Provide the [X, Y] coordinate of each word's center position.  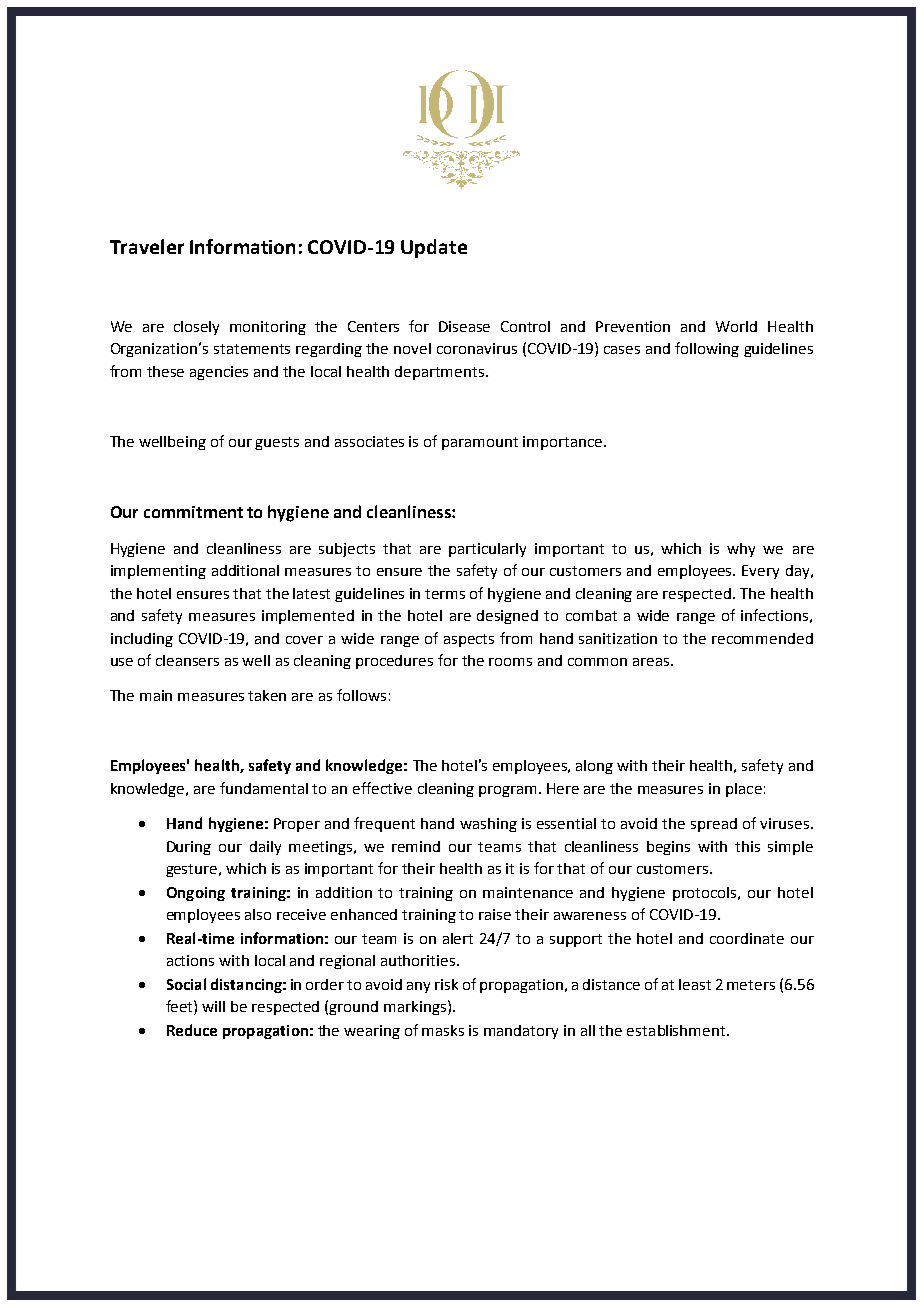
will [213, 1006]
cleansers [187, 660]
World [736, 326]
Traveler [147, 246]
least [695, 984]
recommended [762, 638]
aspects [469, 640]
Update [434, 248]
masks [443, 1030]
